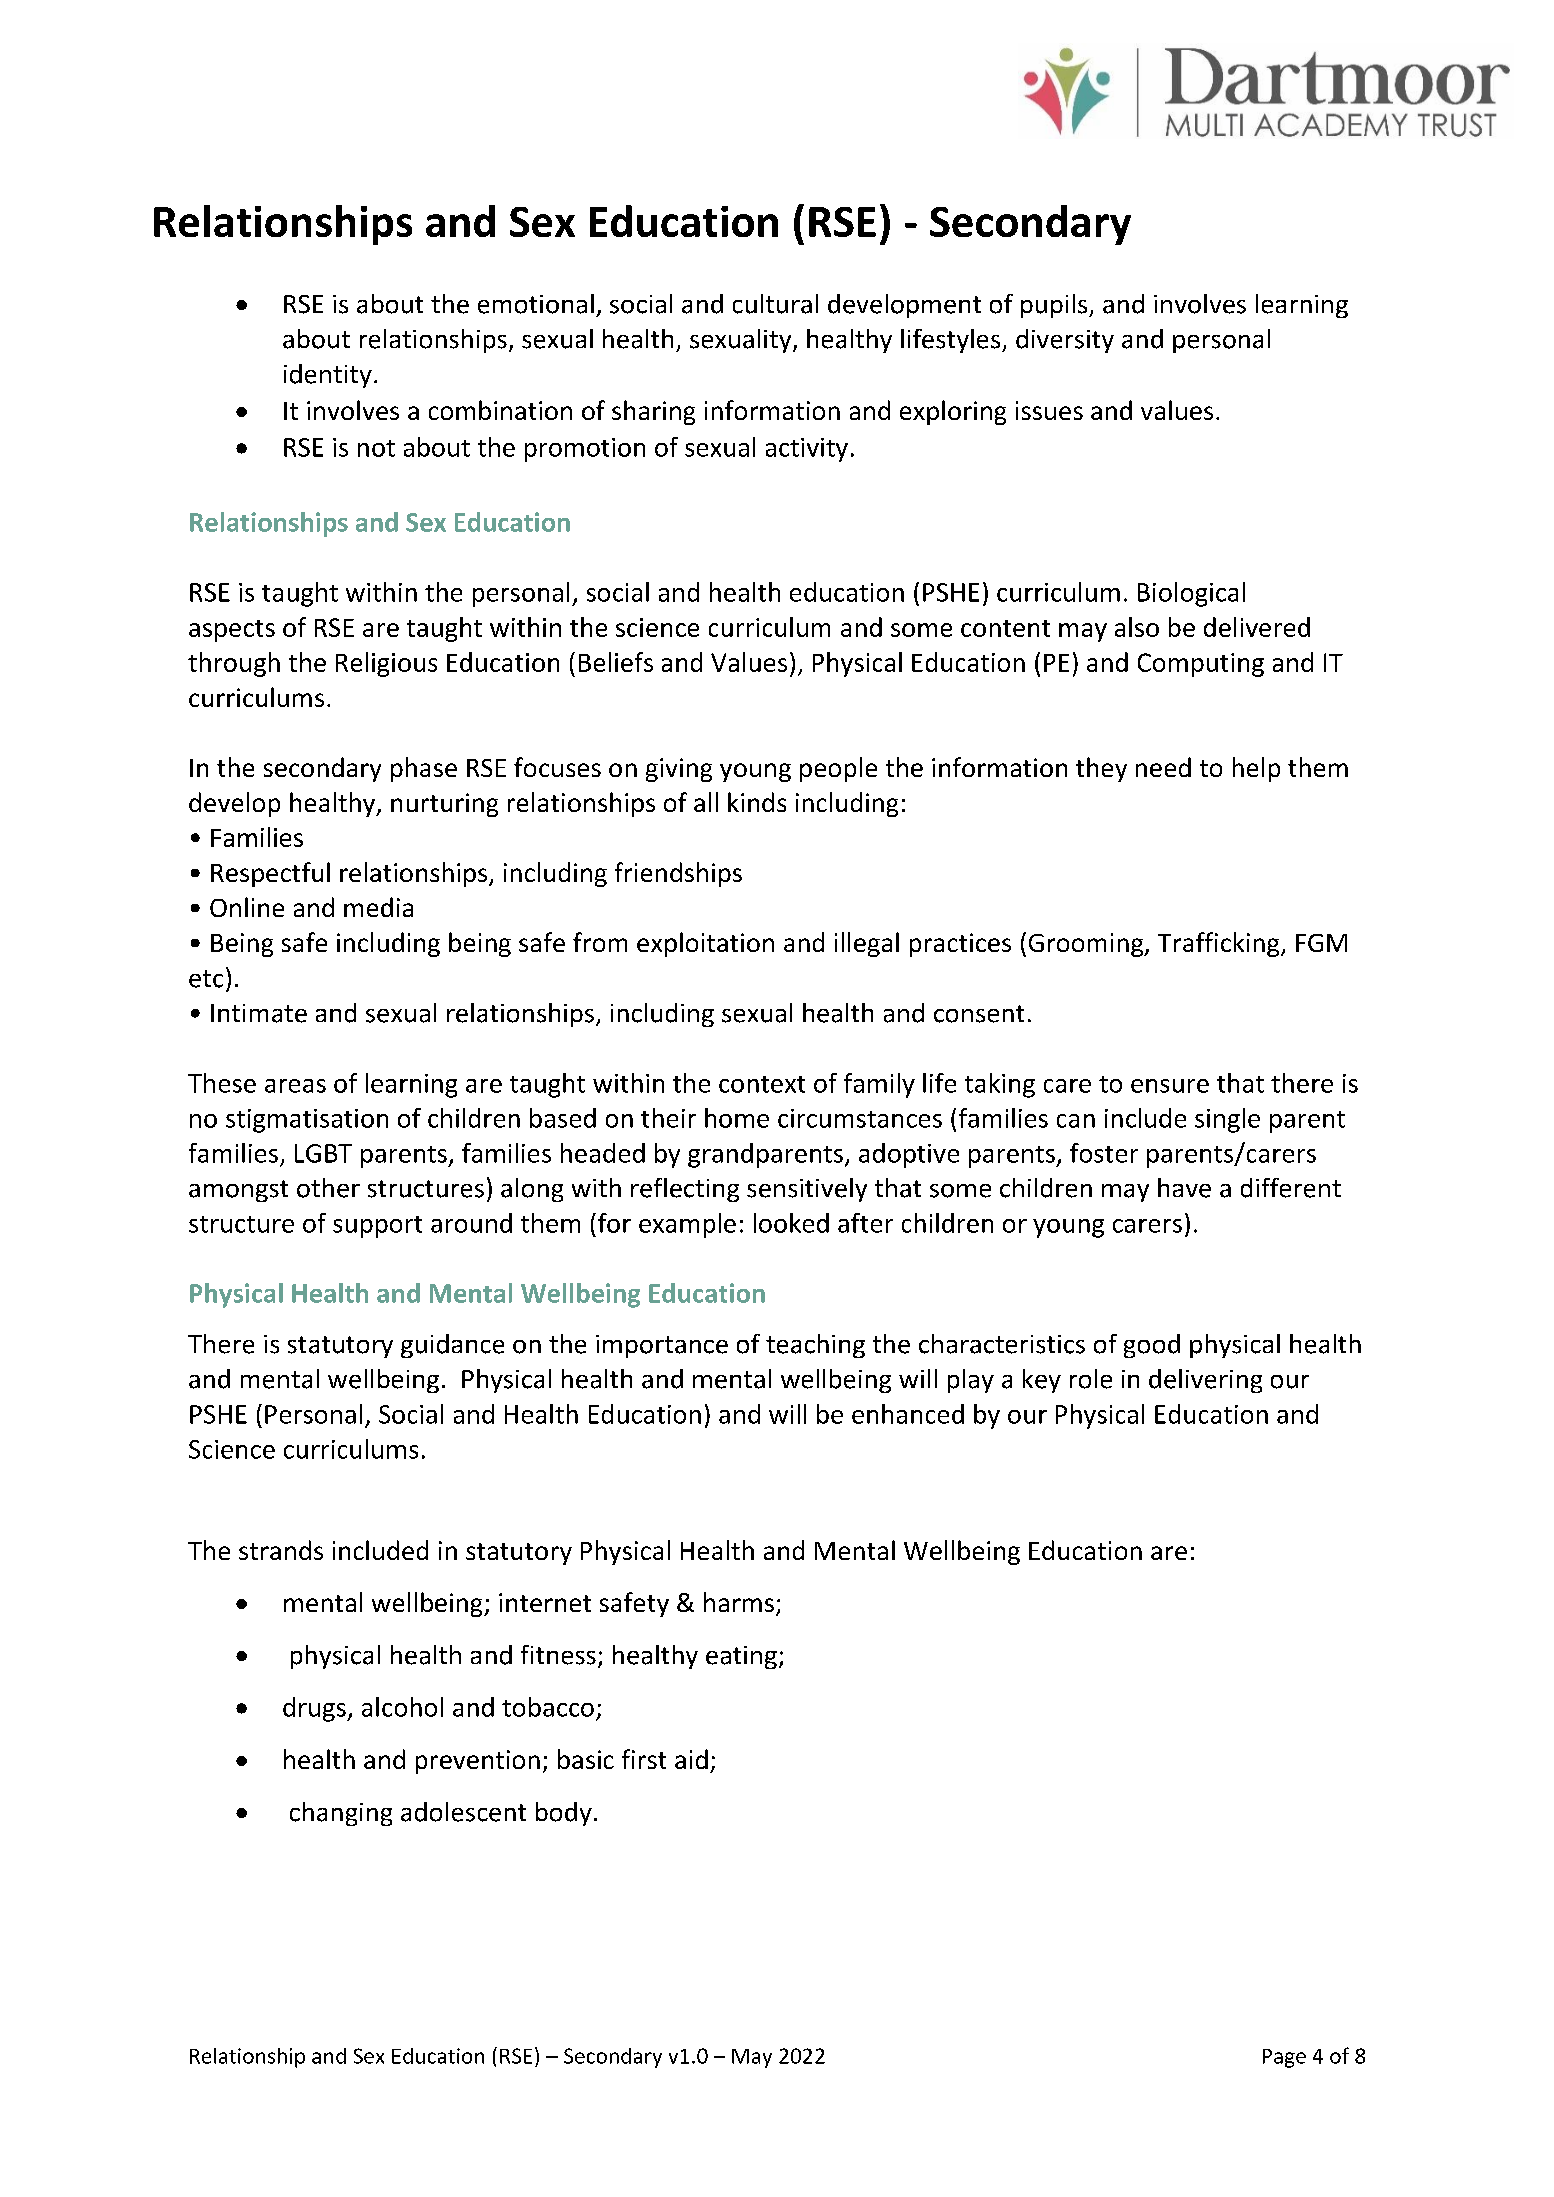  What do you see at coordinates (341, 1814) in the image?
I see `changing` at bounding box center [341, 1814].
